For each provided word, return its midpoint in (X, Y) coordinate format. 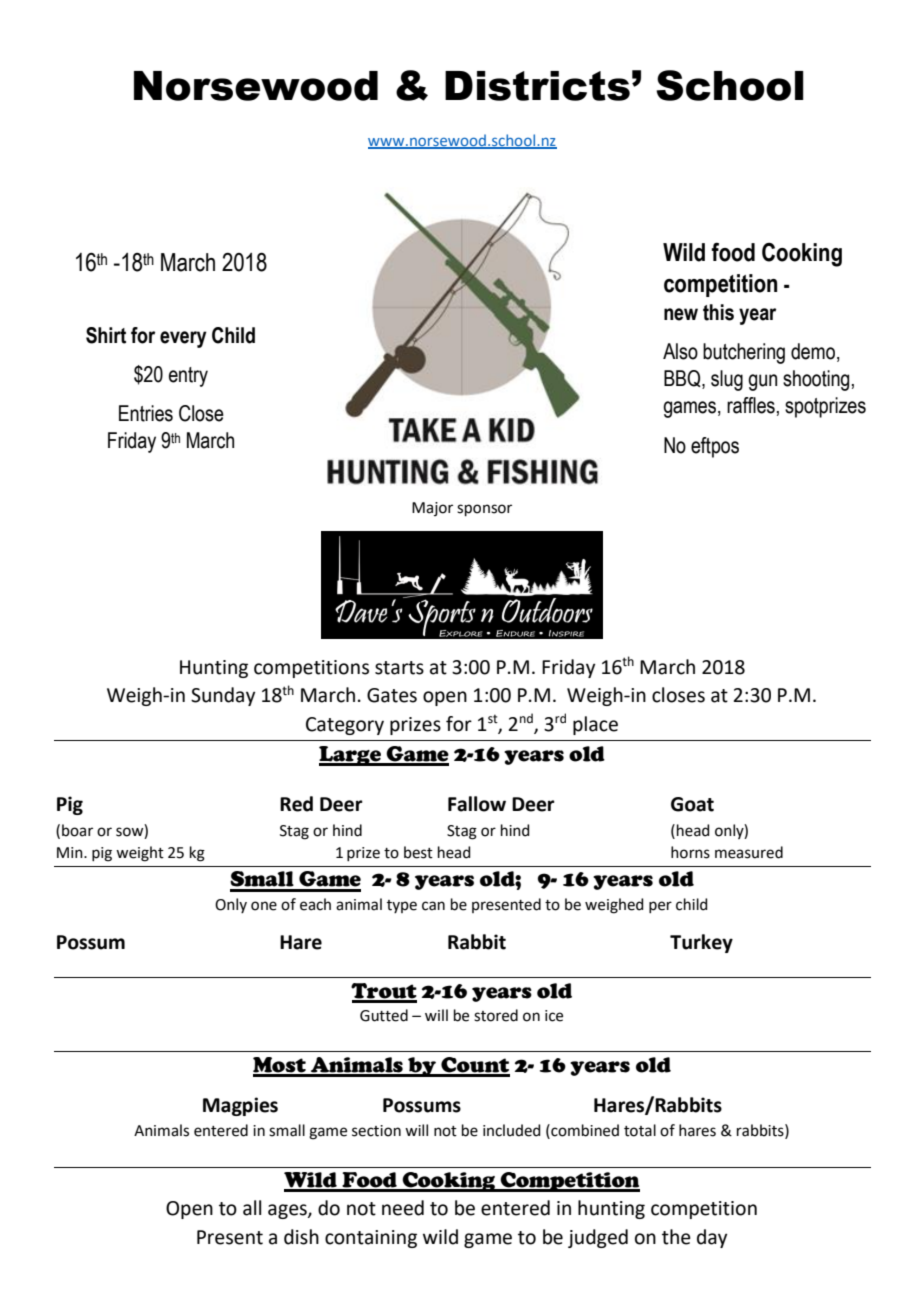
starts (399, 668)
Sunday (223, 696)
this (718, 312)
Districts (537, 86)
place (595, 725)
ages (288, 1211)
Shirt (106, 335)
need (403, 1208)
